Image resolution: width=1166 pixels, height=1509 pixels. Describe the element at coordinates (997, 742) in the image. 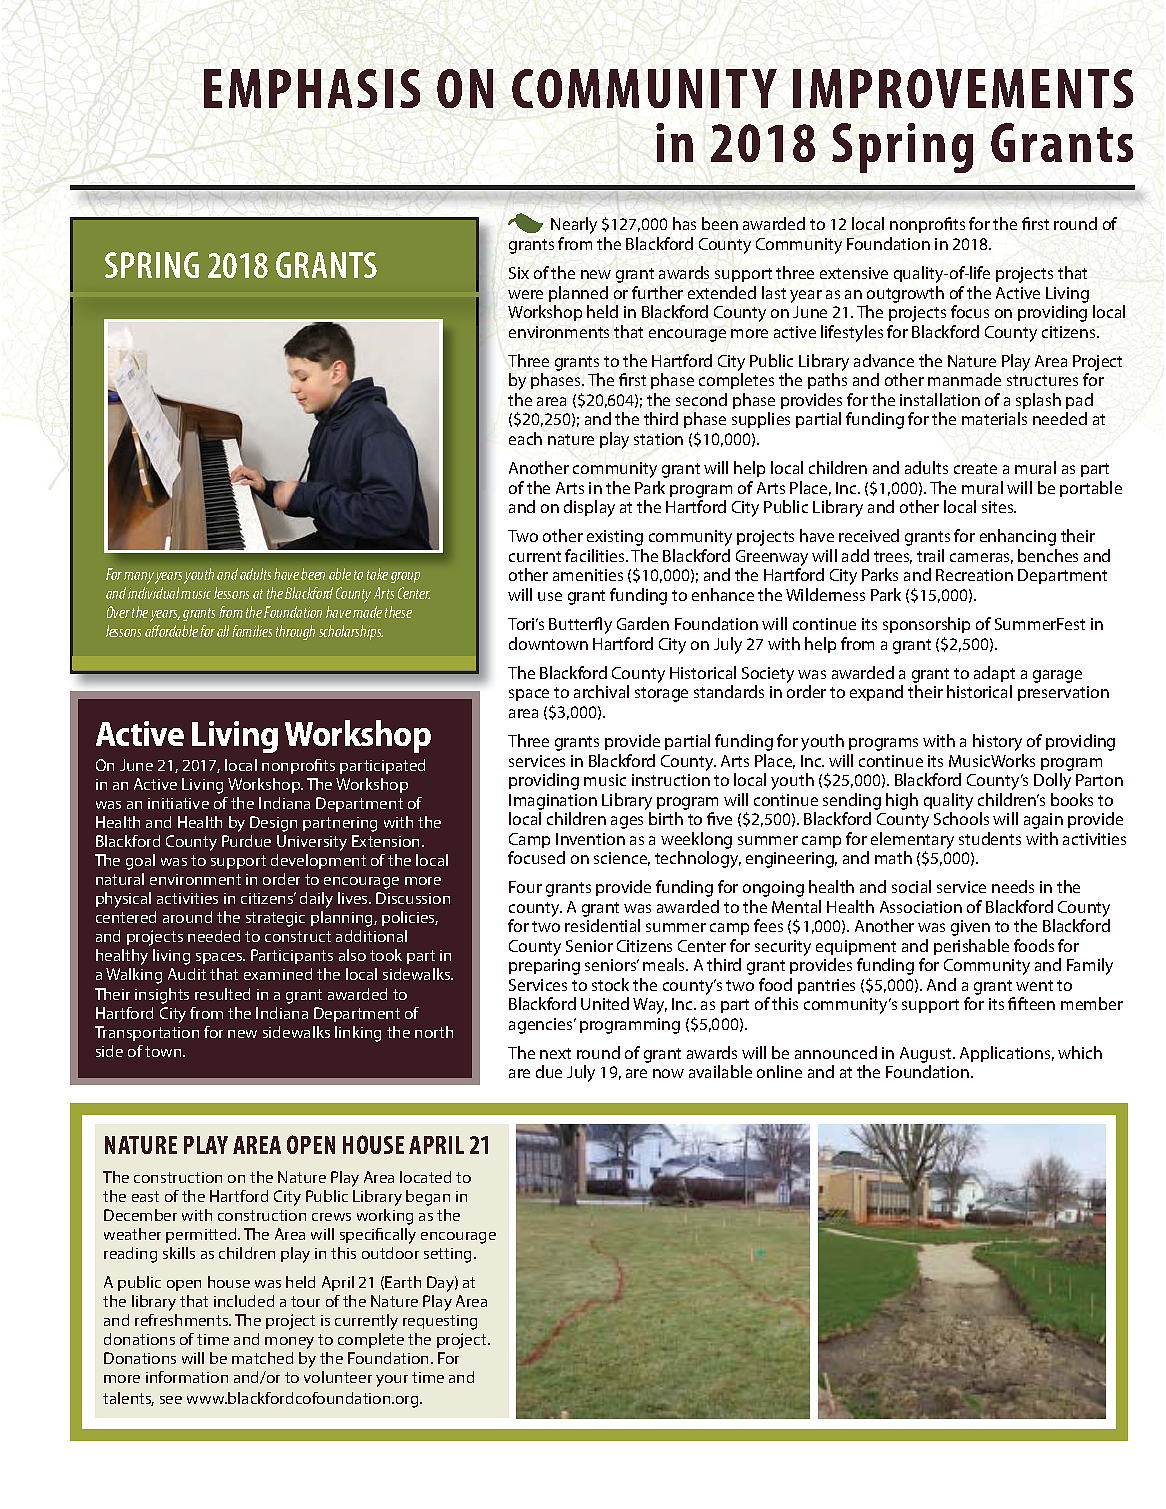

I see `history` at that location.
